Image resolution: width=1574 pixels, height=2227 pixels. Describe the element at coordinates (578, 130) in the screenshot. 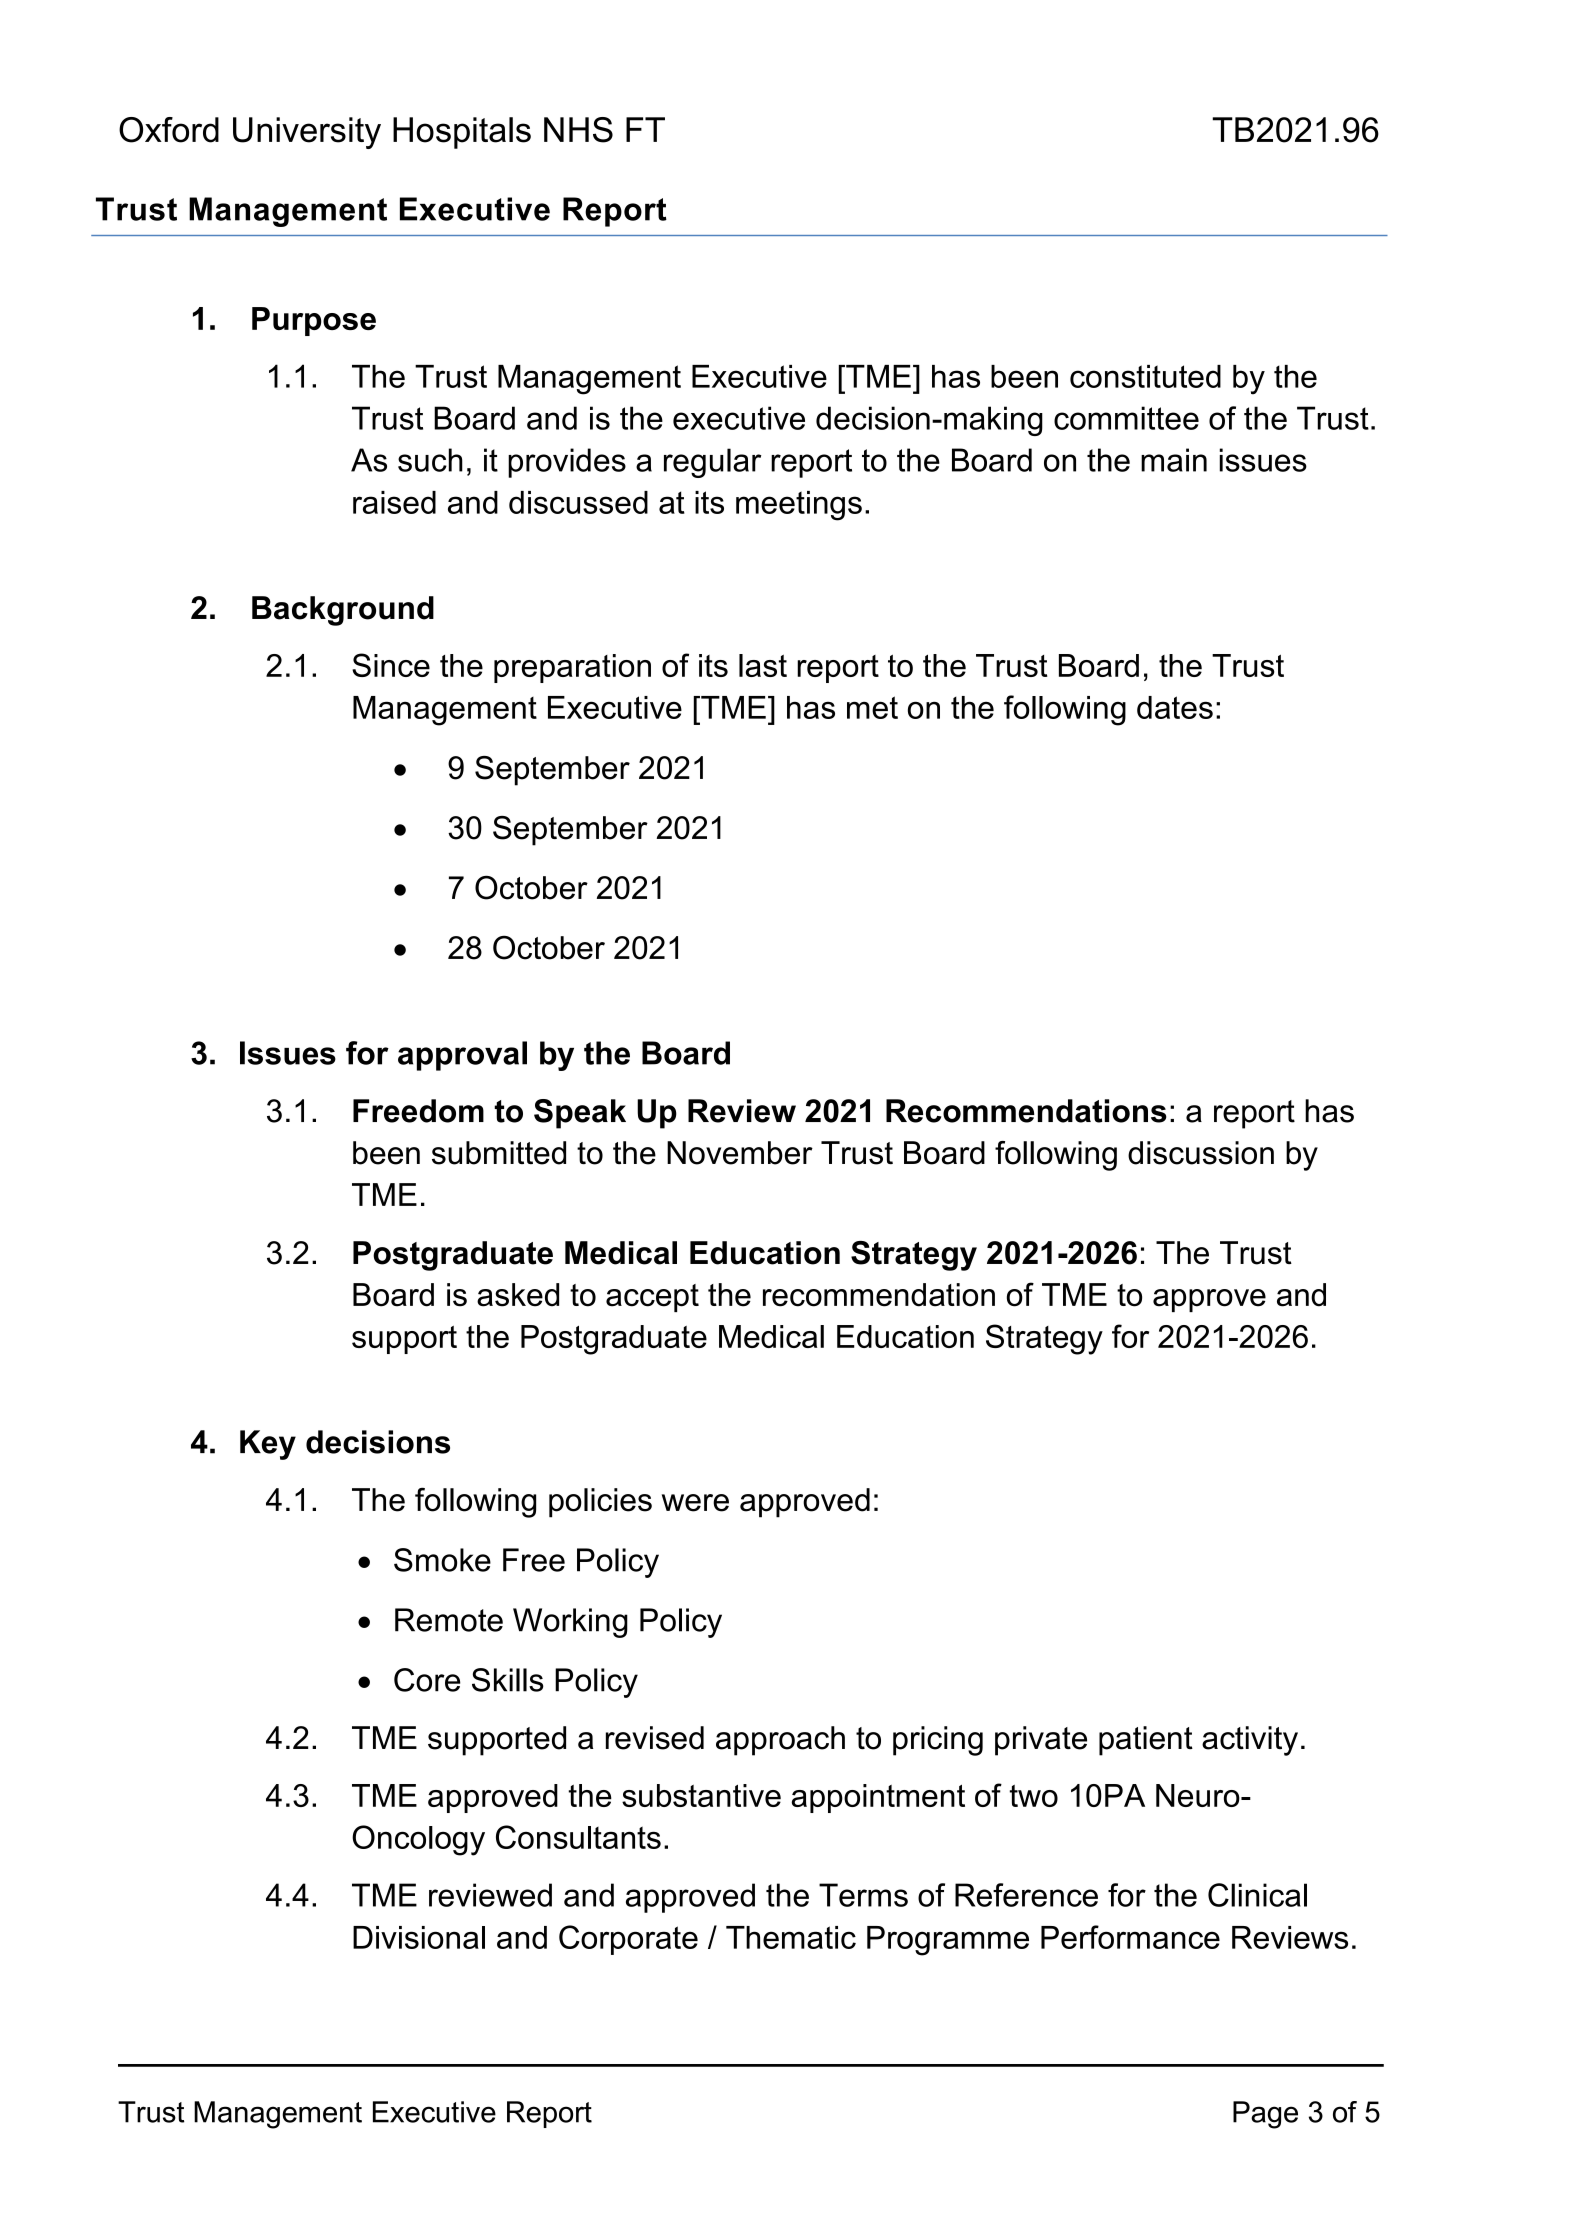

I see `NHS` at that location.
